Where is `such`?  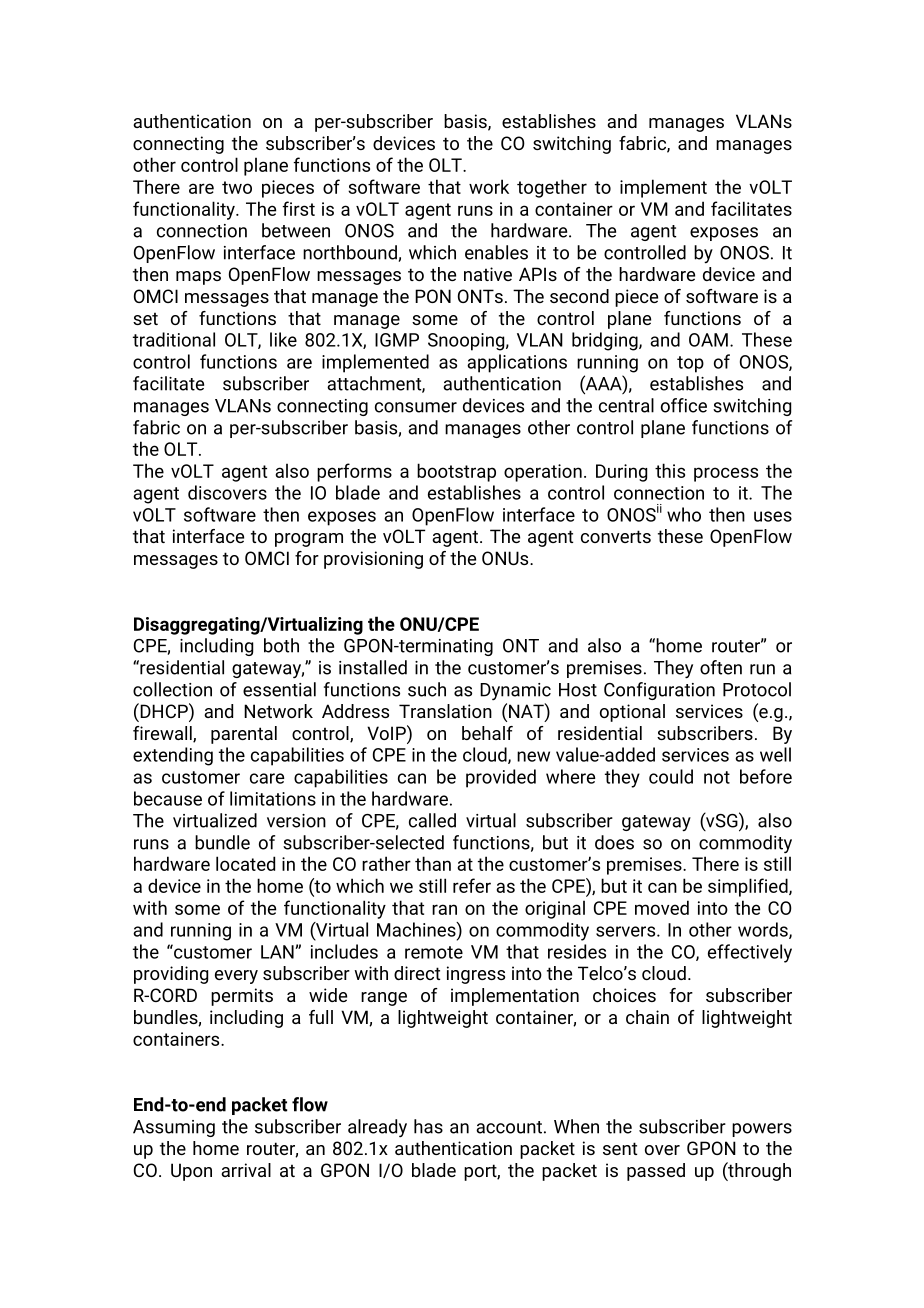
such is located at coordinates (427, 689).
